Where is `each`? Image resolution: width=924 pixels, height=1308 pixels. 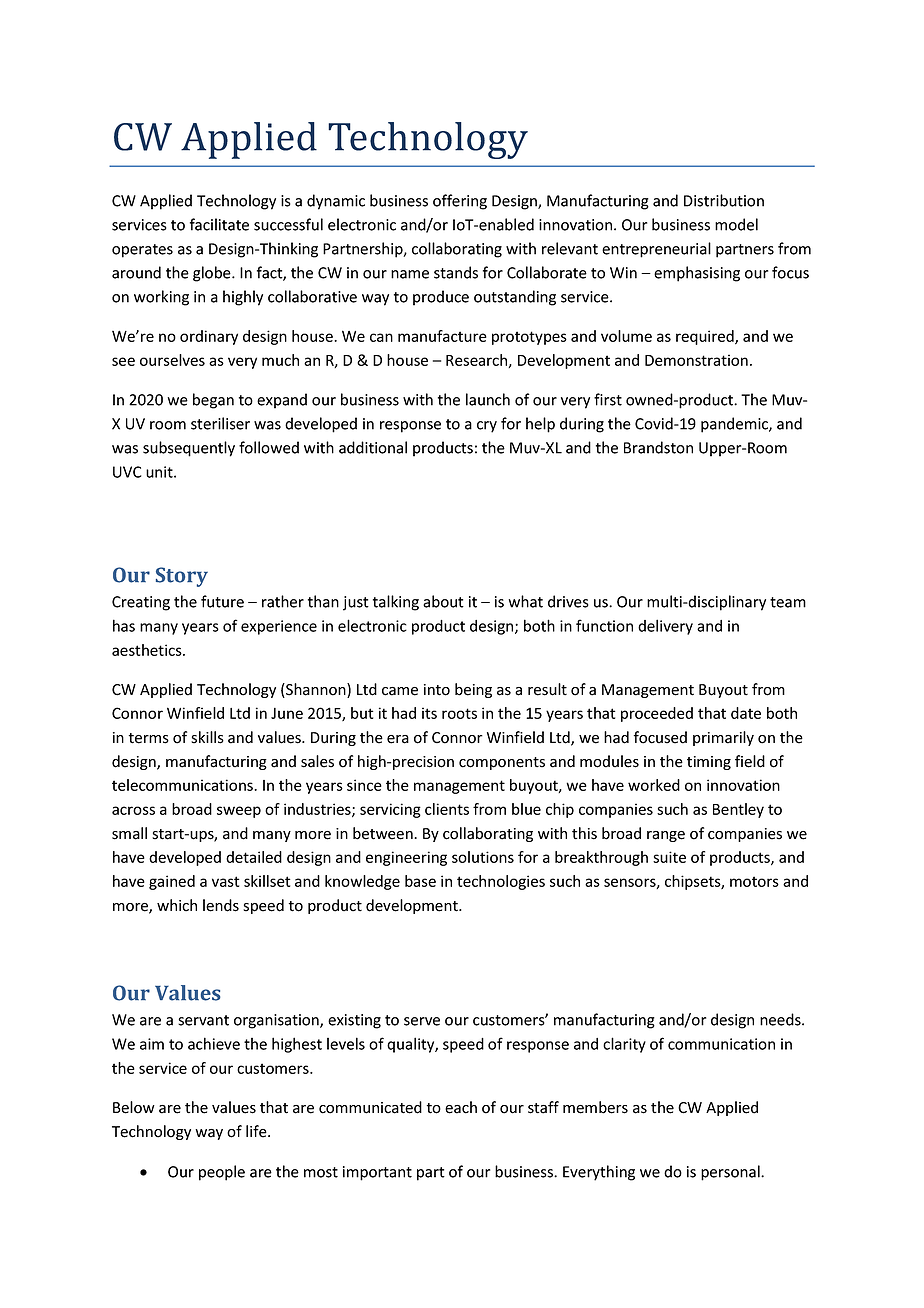 each is located at coordinates (461, 1107).
